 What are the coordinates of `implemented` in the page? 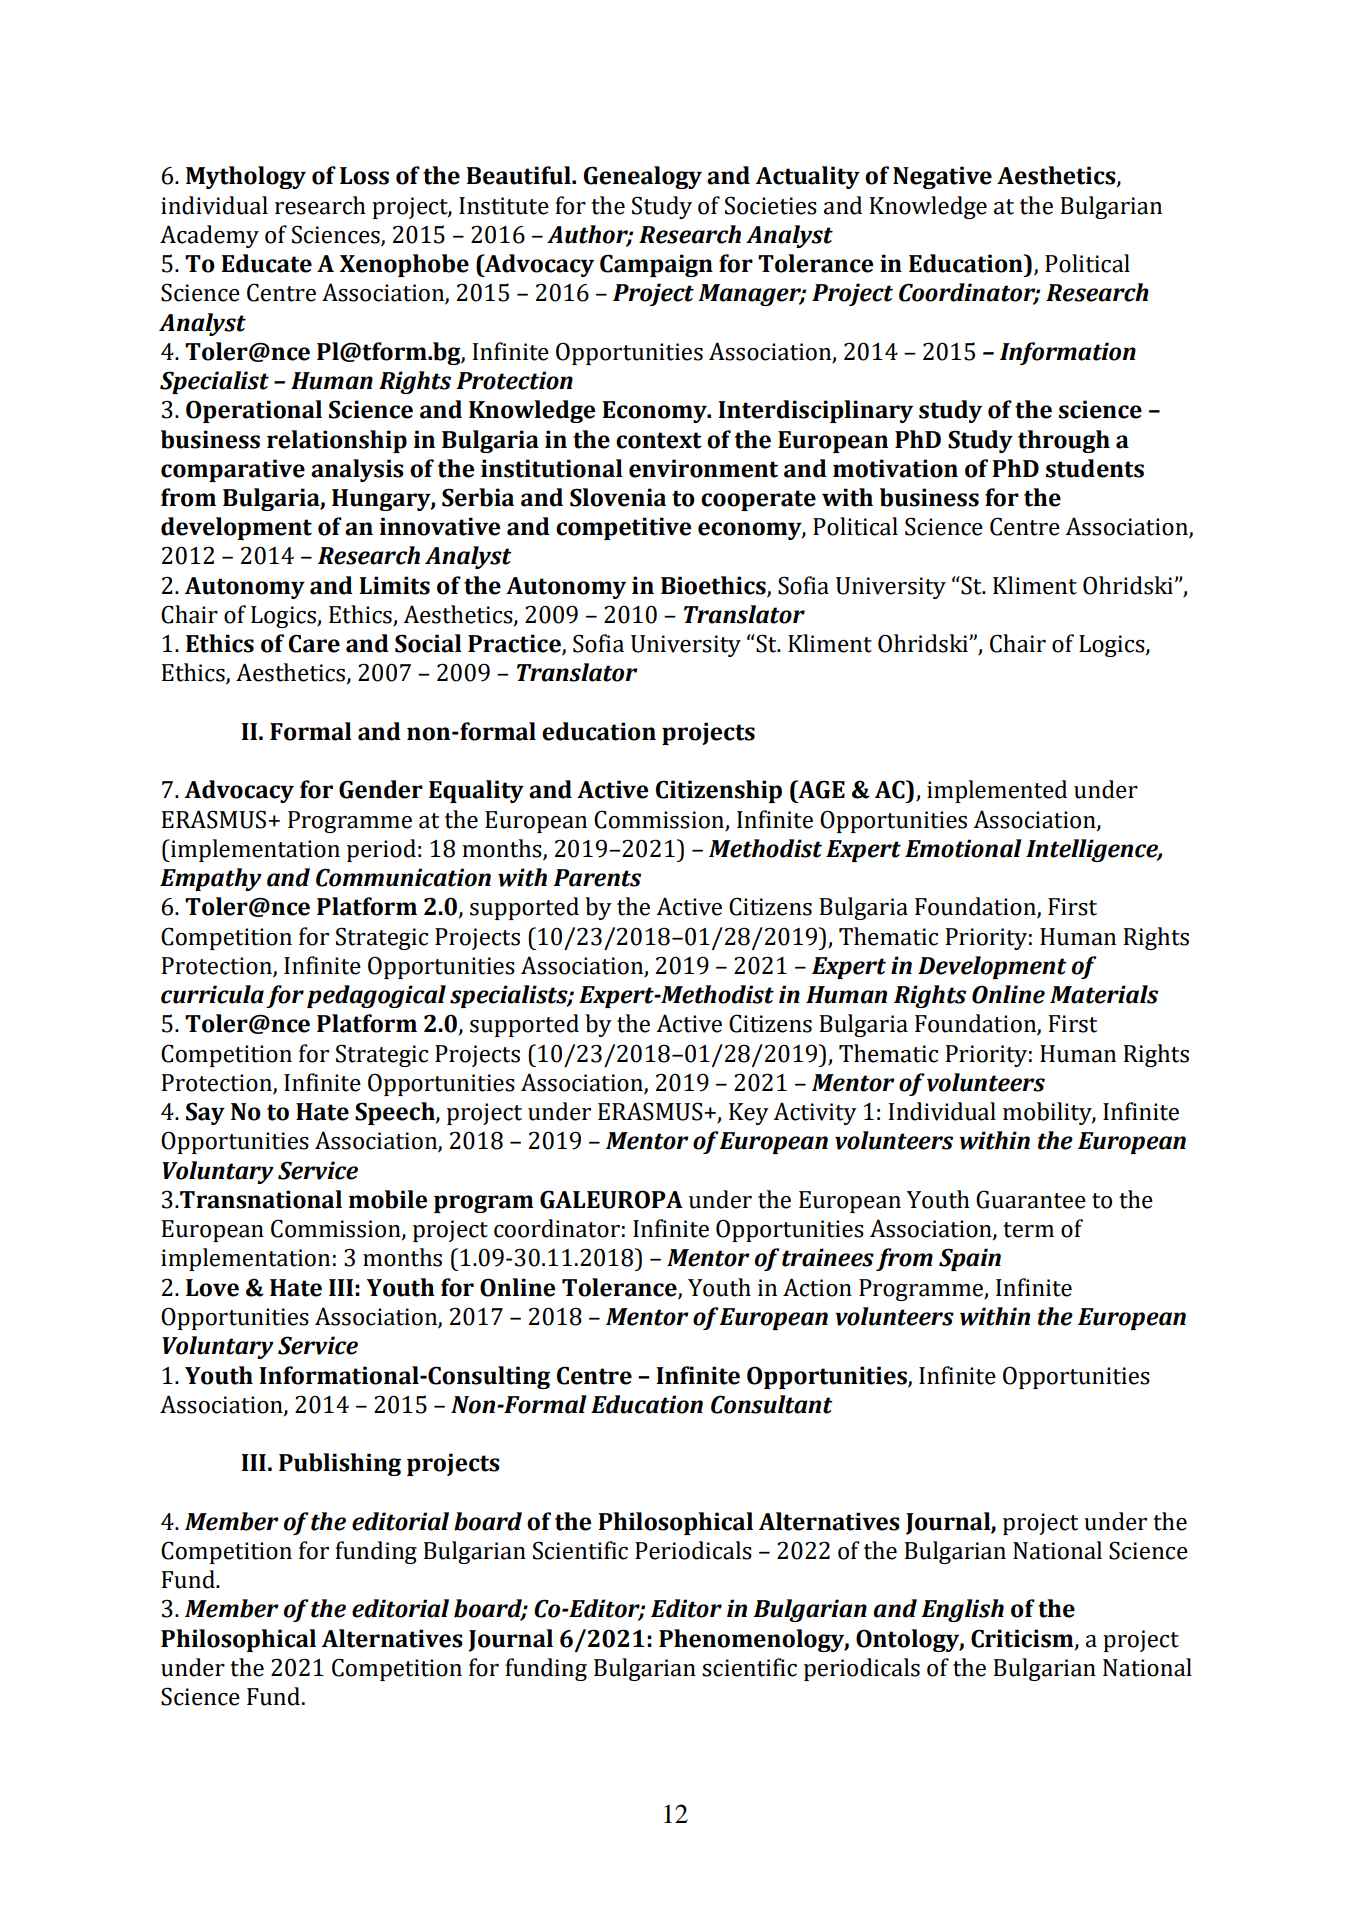 It's located at (997, 791).
